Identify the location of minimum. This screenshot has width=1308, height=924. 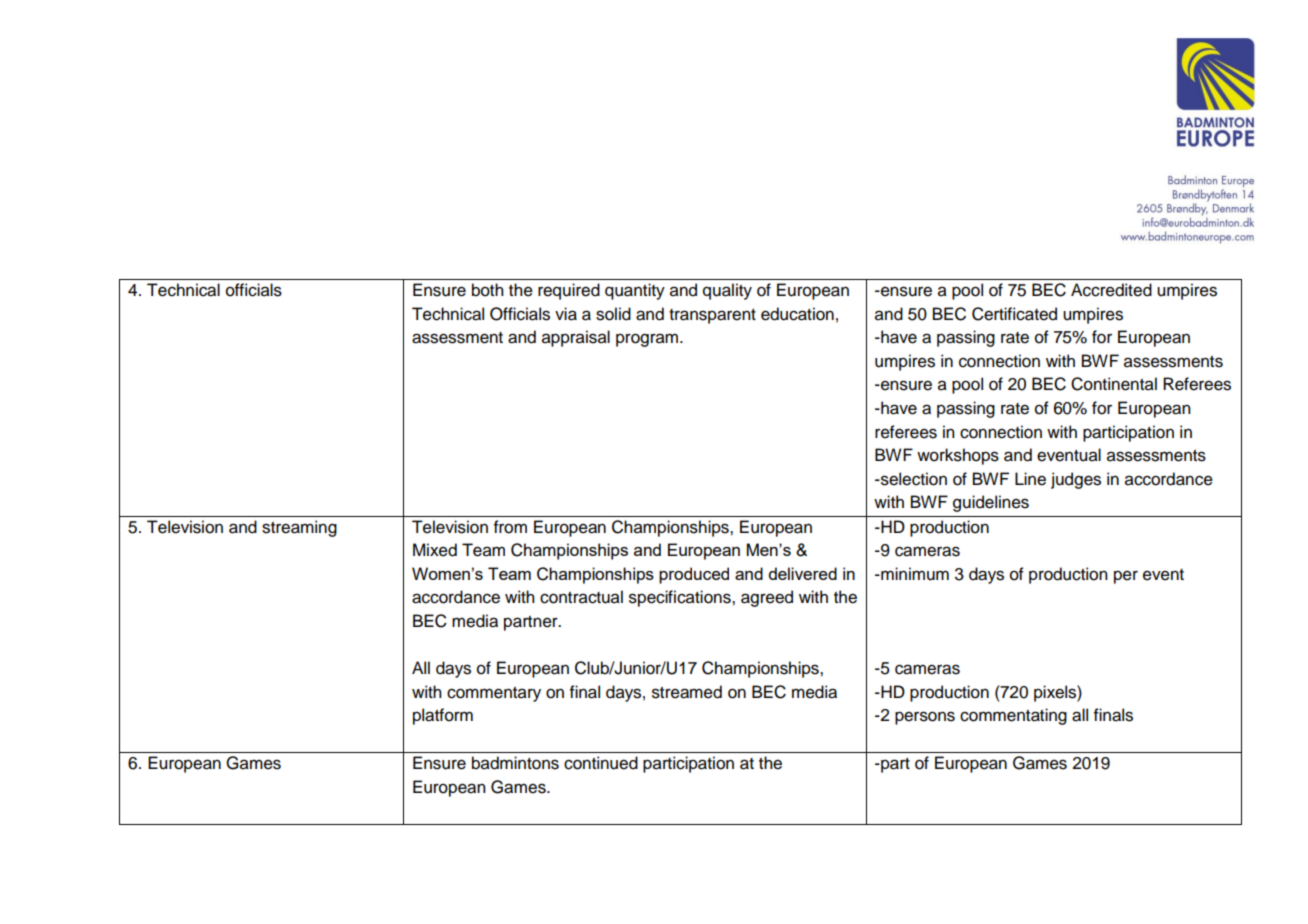
(914, 574).
